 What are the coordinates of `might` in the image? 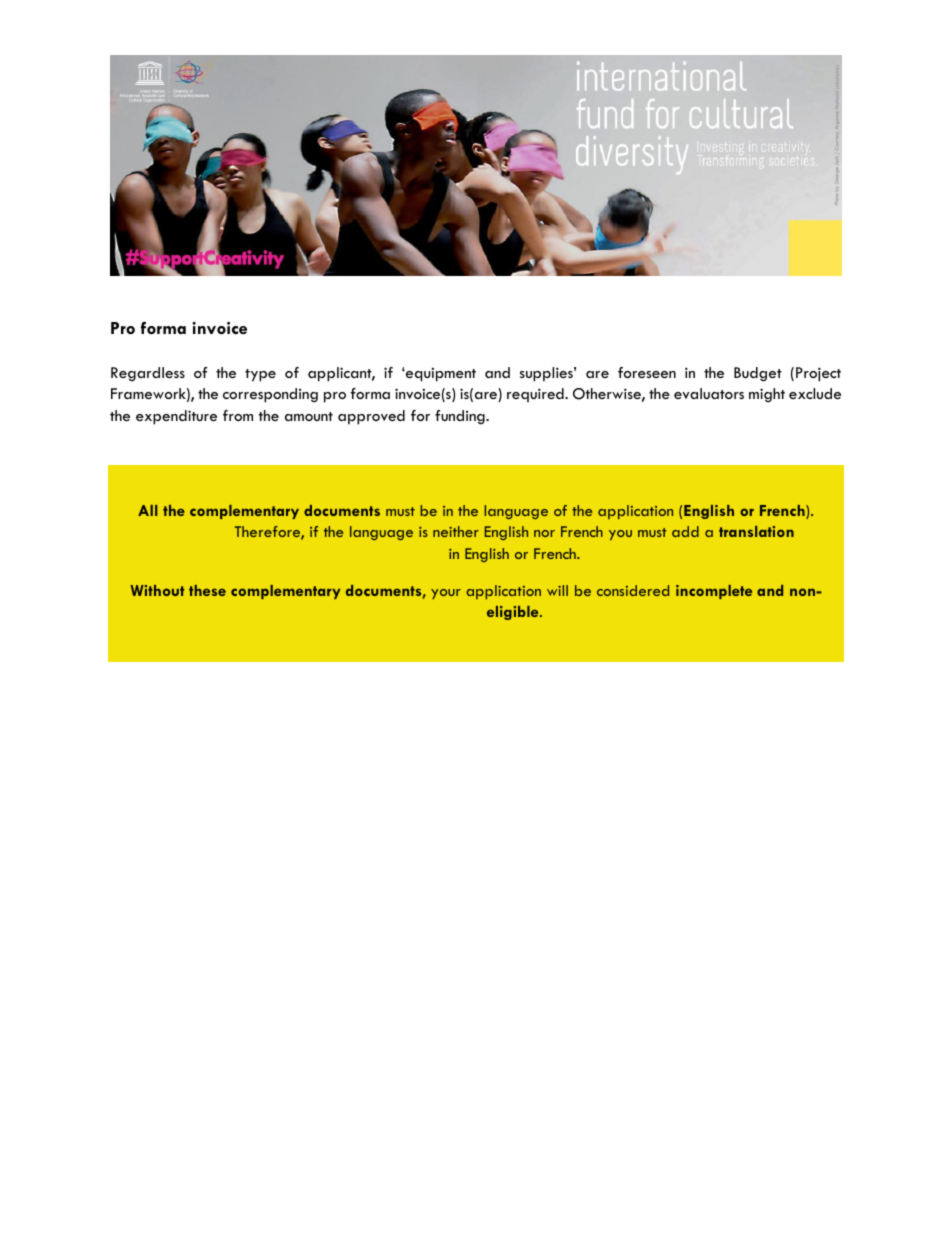 It's located at (767, 395).
